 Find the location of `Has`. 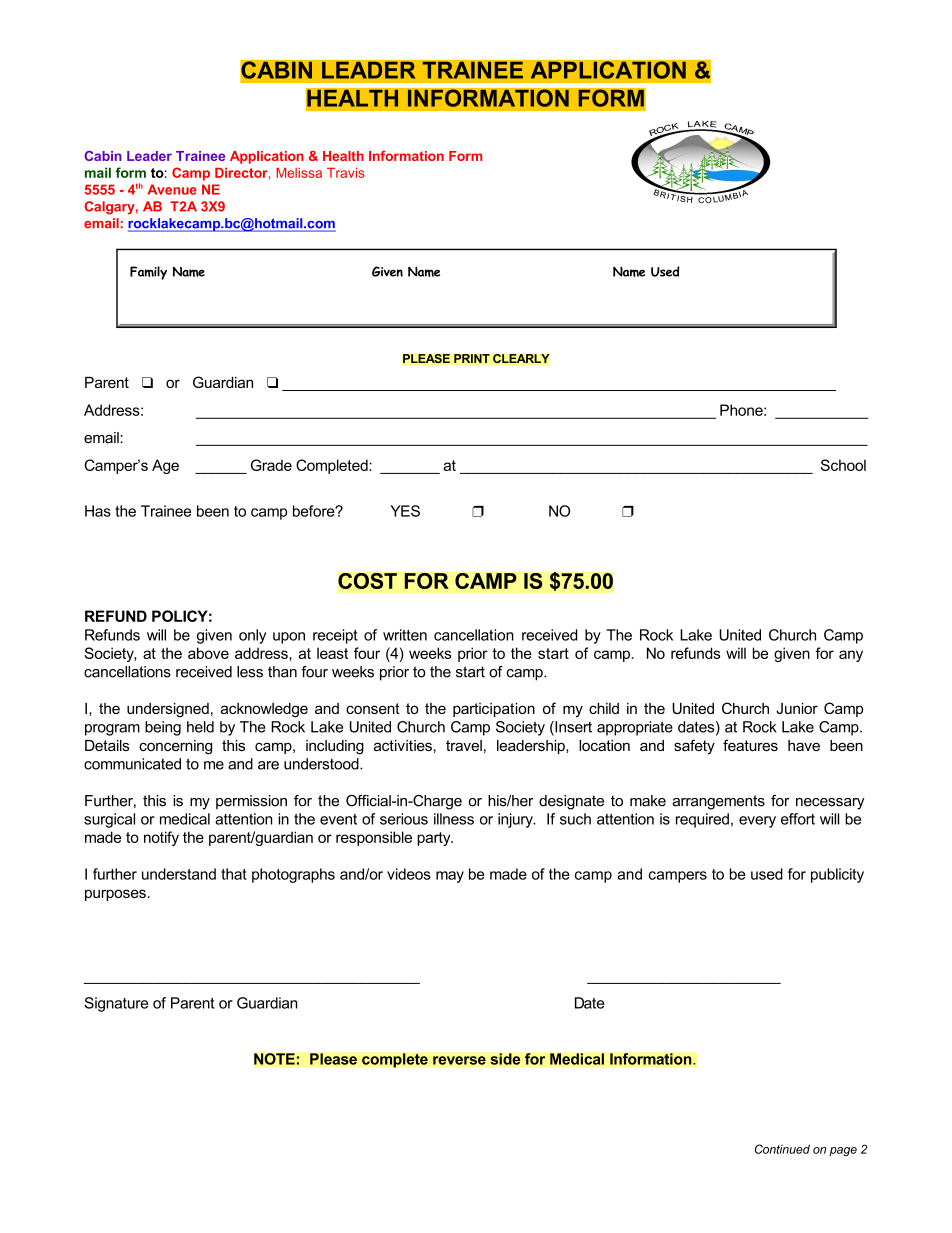

Has is located at coordinates (98, 511).
